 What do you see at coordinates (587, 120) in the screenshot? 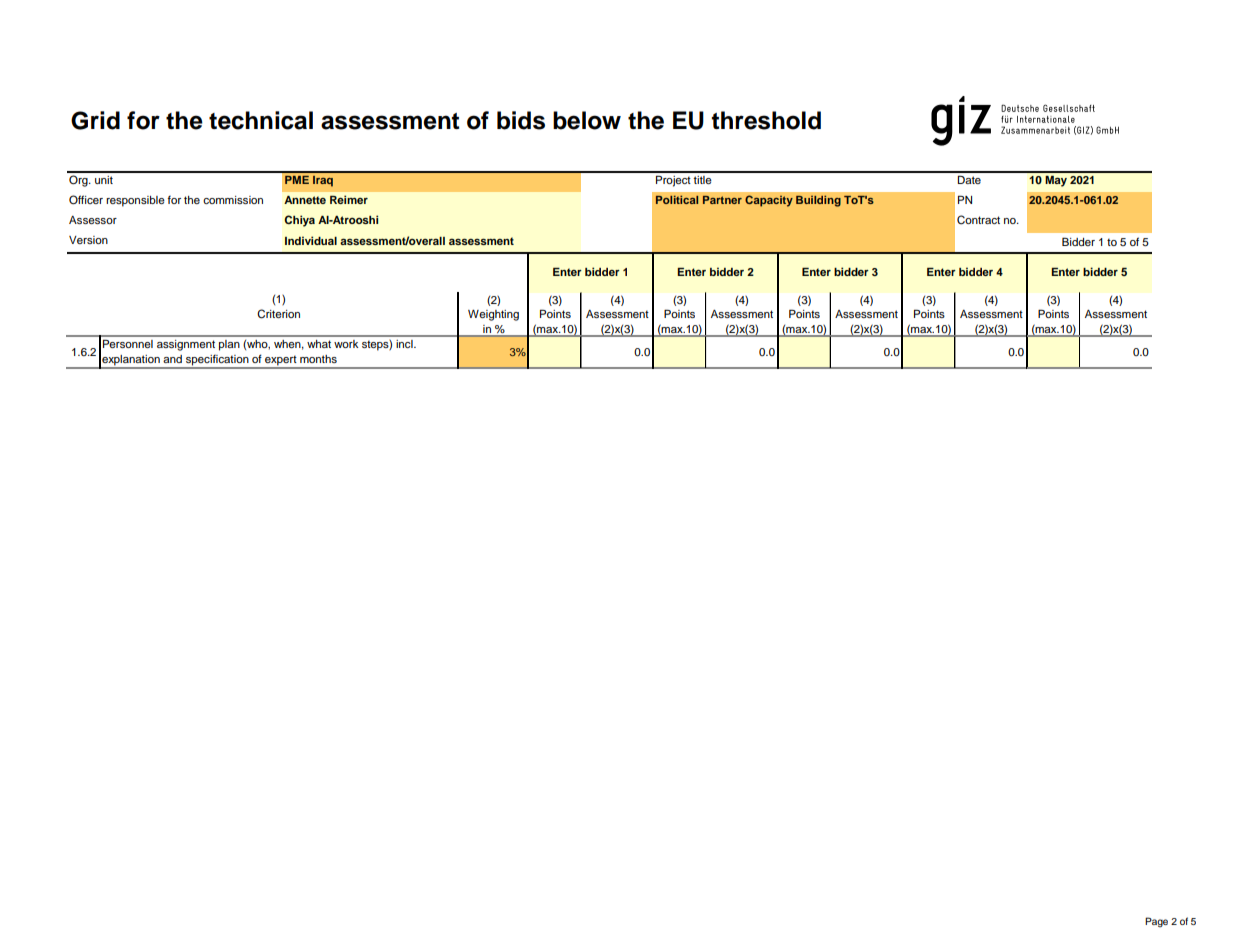
I see `below` at bounding box center [587, 120].
